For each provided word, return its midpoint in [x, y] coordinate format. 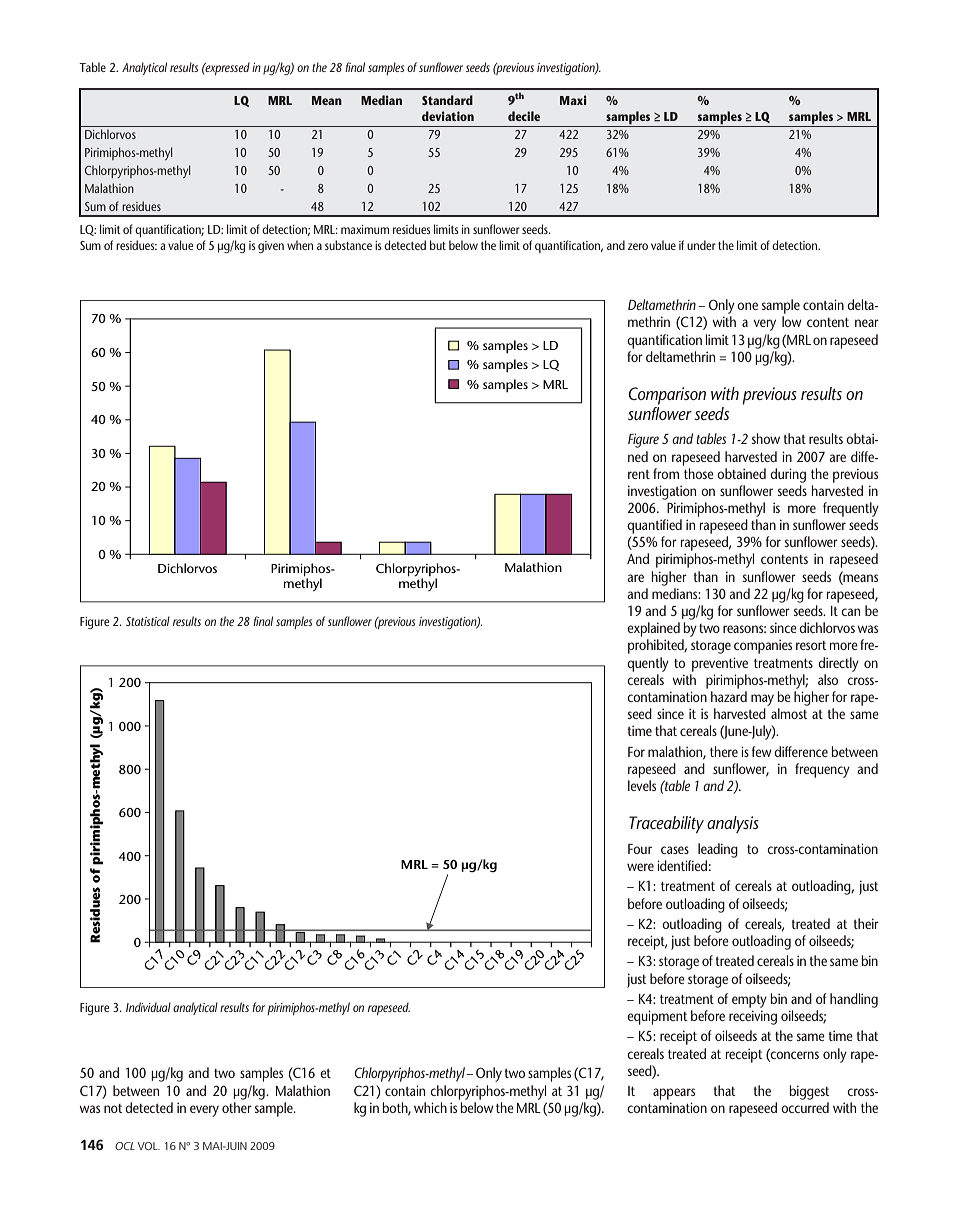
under [701, 245]
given [271, 247]
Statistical [148, 621]
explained [653, 629]
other [237, 1107]
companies [763, 646]
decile [524, 116]
